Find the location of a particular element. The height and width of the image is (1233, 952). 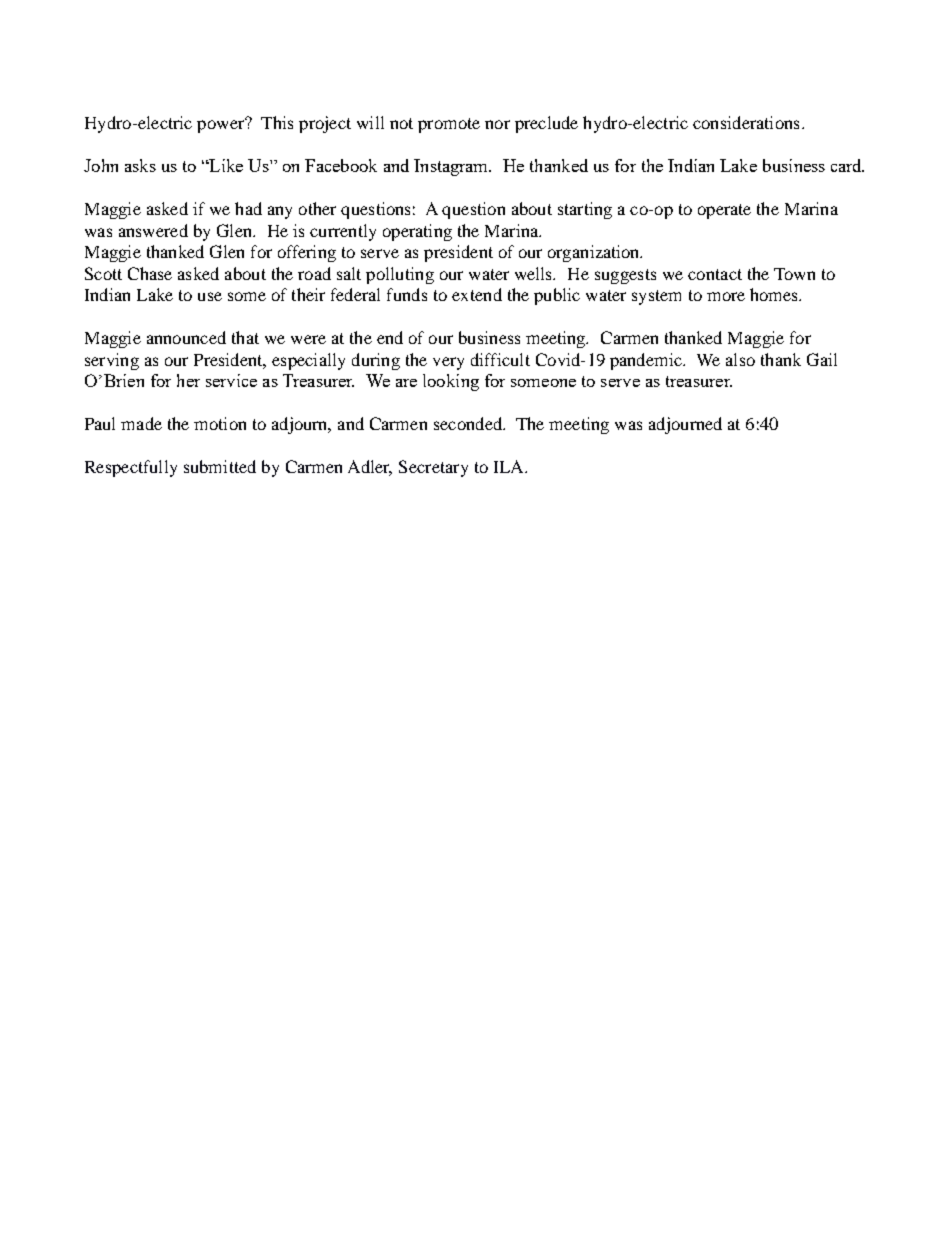

had is located at coordinates (248, 208).
